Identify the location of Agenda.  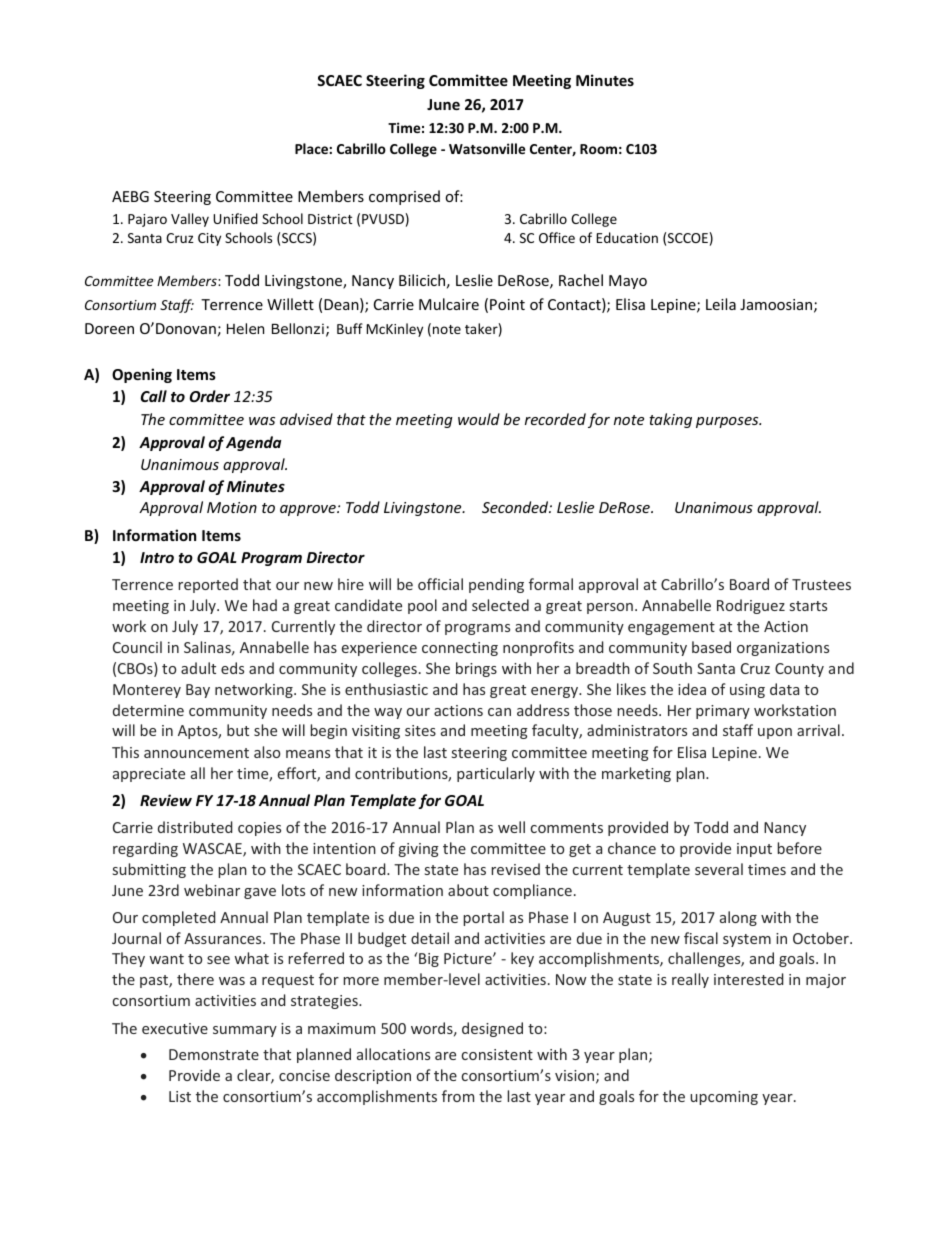
(253, 443).
